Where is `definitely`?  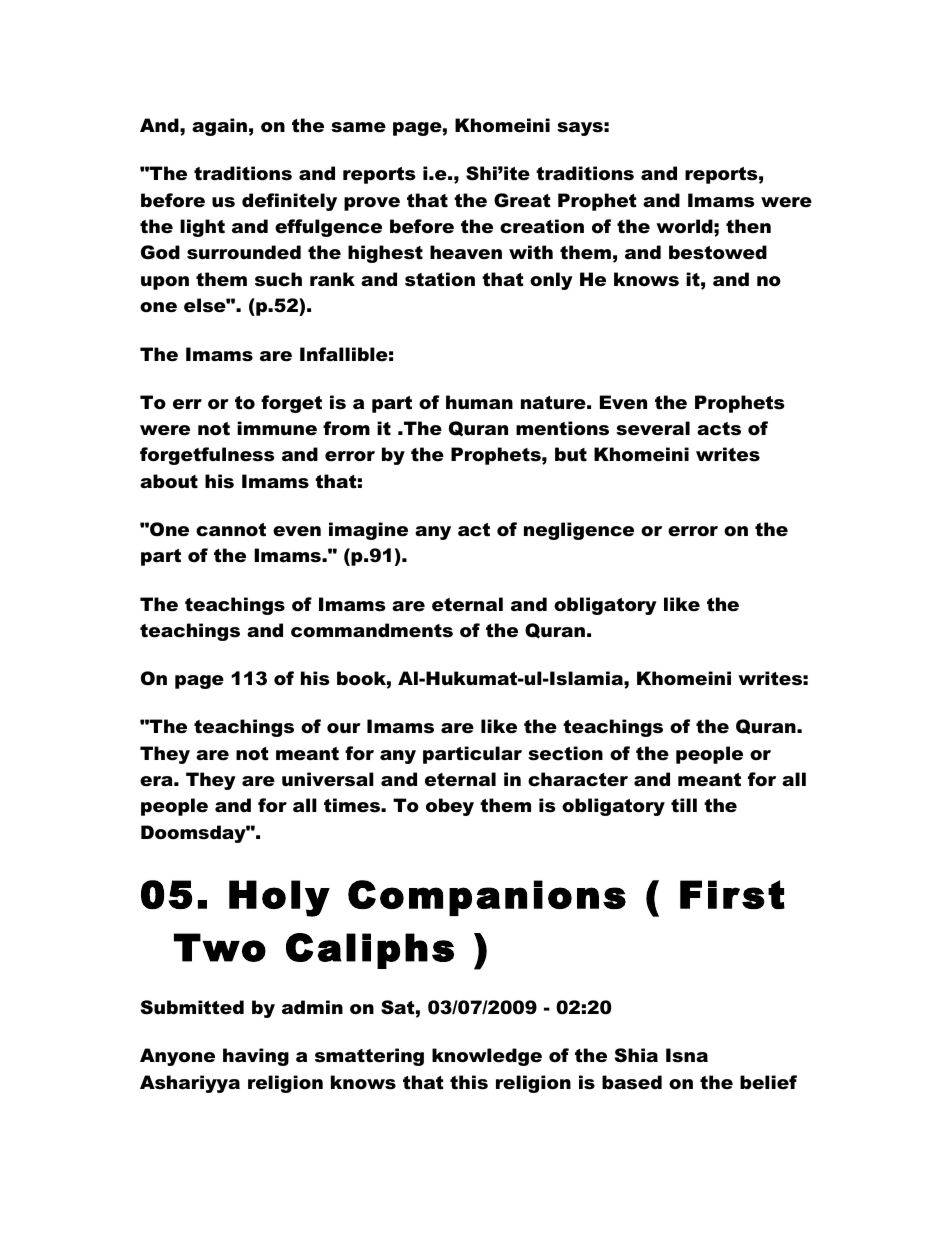
definitely is located at coordinates (289, 202).
